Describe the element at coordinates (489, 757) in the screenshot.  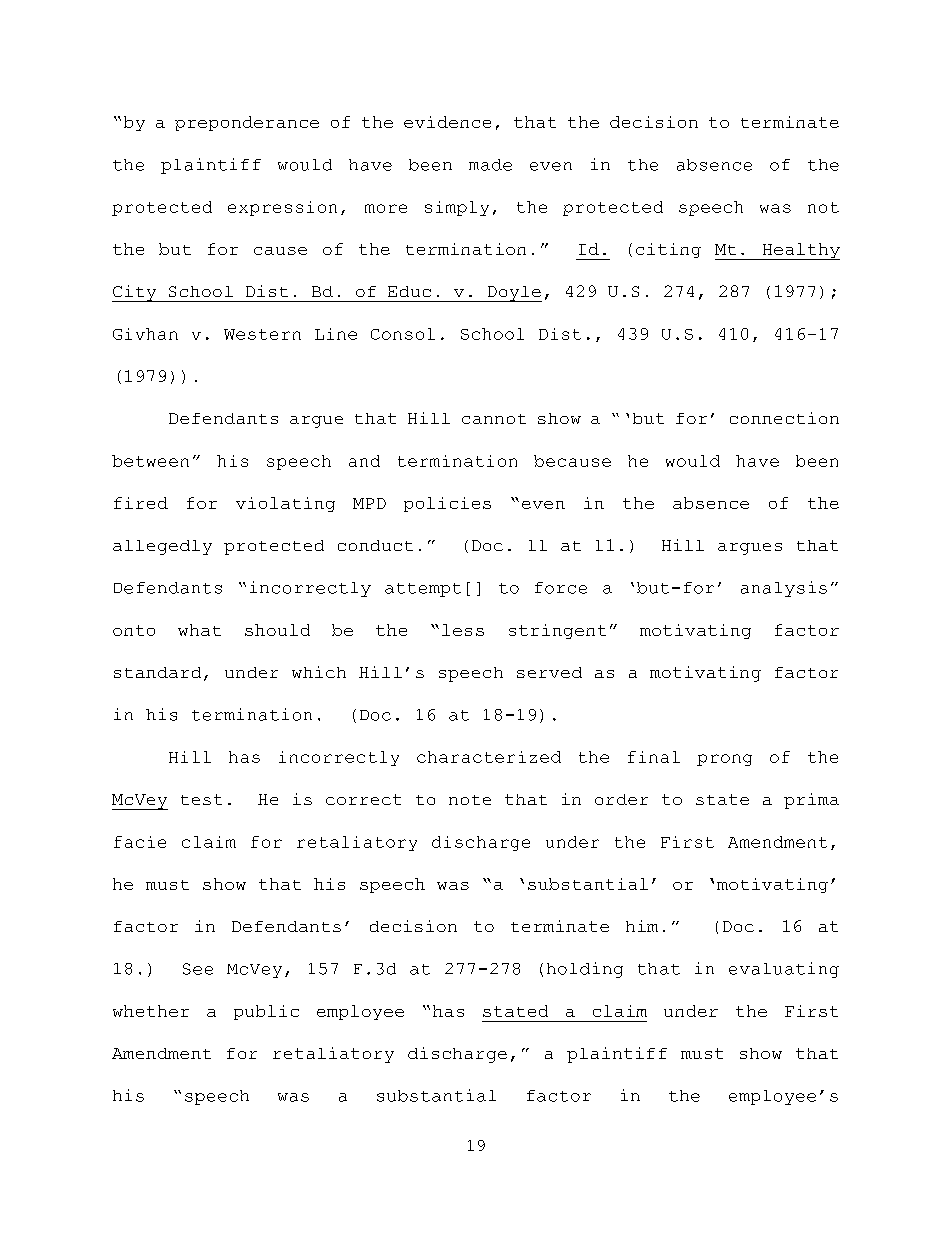
I see `characterized` at that location.
